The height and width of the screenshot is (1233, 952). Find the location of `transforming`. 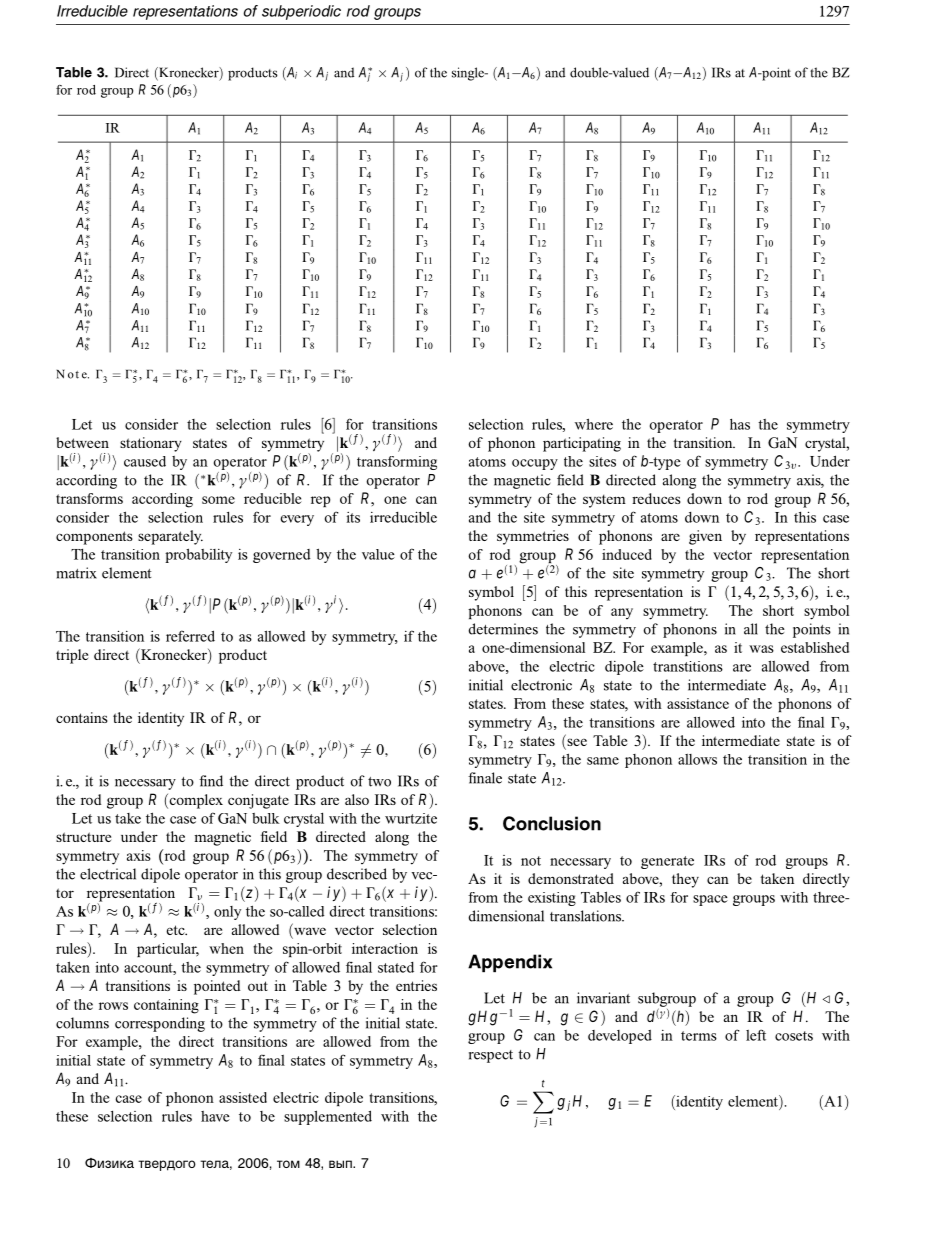

transforming is located at coordinates (397, 463).
